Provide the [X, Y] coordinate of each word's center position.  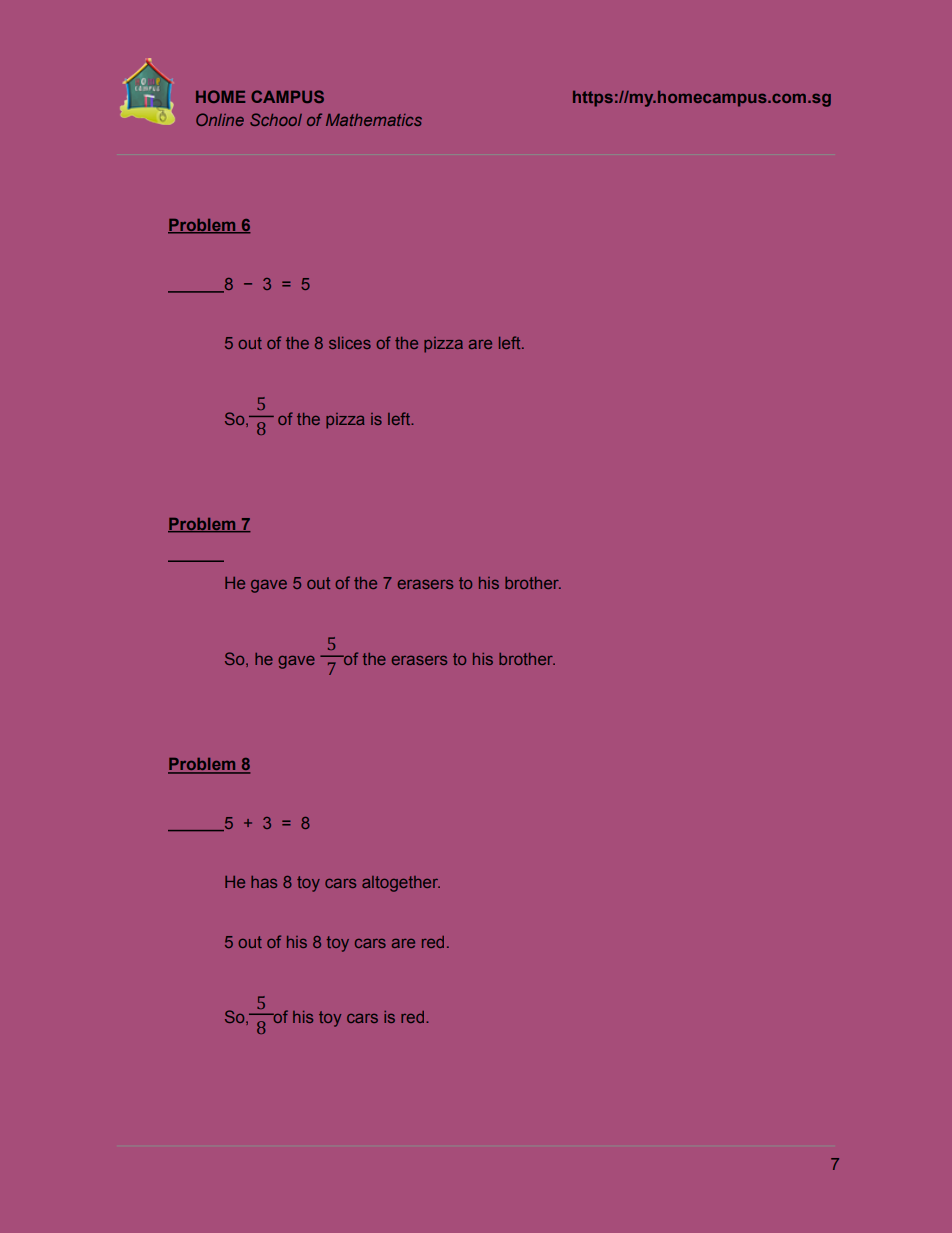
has [264, 882]
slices [350, 343]
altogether [401, 884]
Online [220, 119]
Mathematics [374, 120]
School [276, 119]
